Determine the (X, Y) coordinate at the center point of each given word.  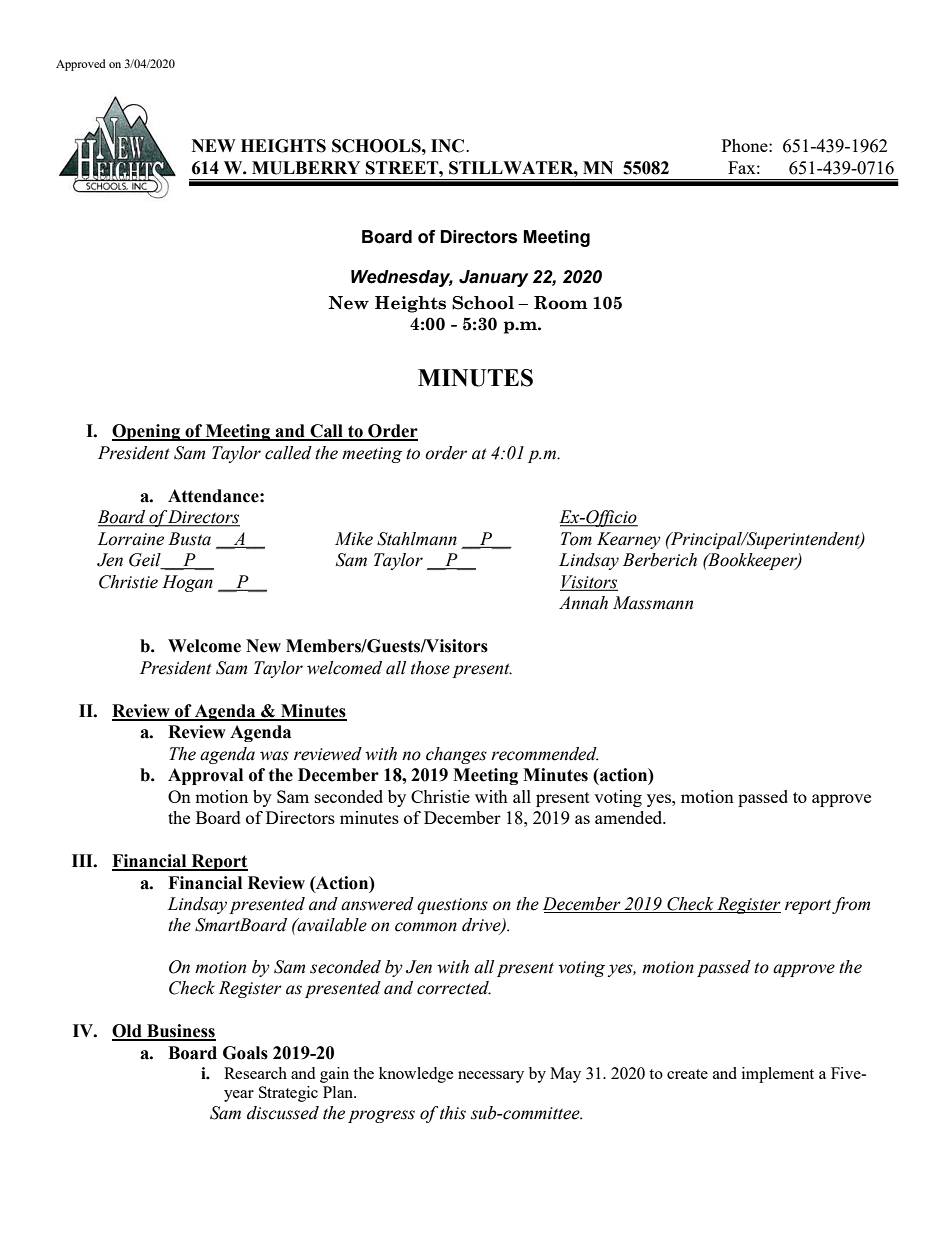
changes (456, 755)
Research (255, 1073)
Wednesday (402, 278)
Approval (205, 776)
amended (630, 817)
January (493, 278)
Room (561, 303)
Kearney (629, 540)
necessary (491, 1077)
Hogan (187, 583)
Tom (576, 539)
